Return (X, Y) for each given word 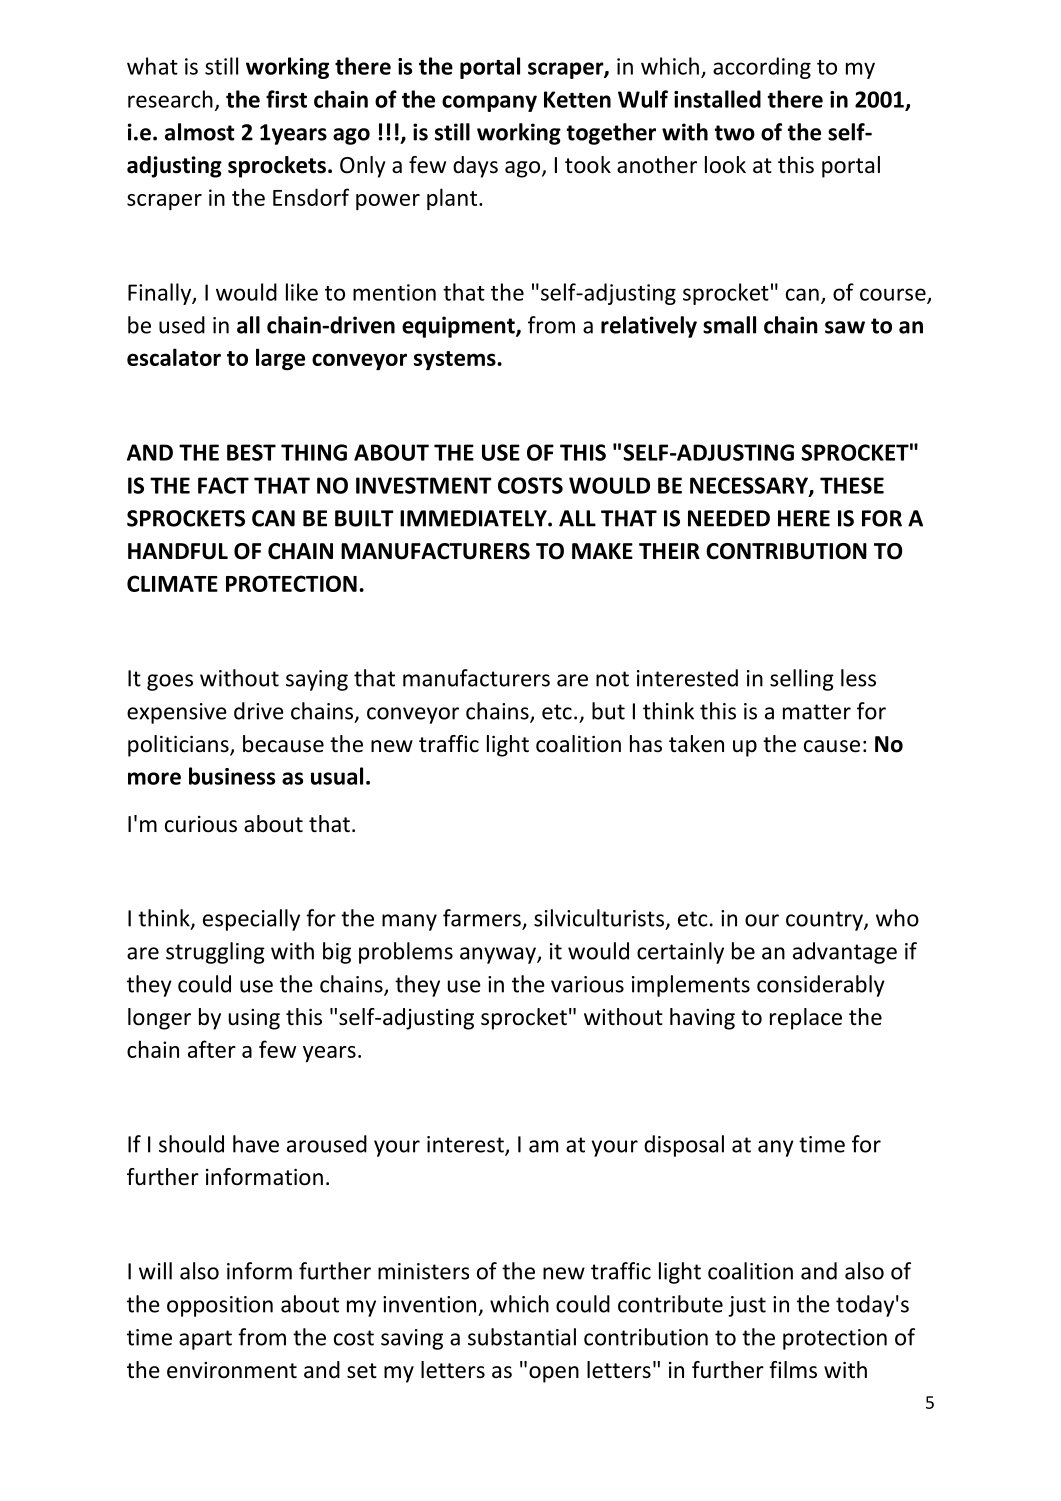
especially (251, 920)
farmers (483, 919)
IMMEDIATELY (474, 518)
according (762, 68)
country (825, 921)
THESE (852, 485)
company (489, 103)
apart (205, 1340)
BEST (251, 452)
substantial (522, 1337)
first (286, 99)
